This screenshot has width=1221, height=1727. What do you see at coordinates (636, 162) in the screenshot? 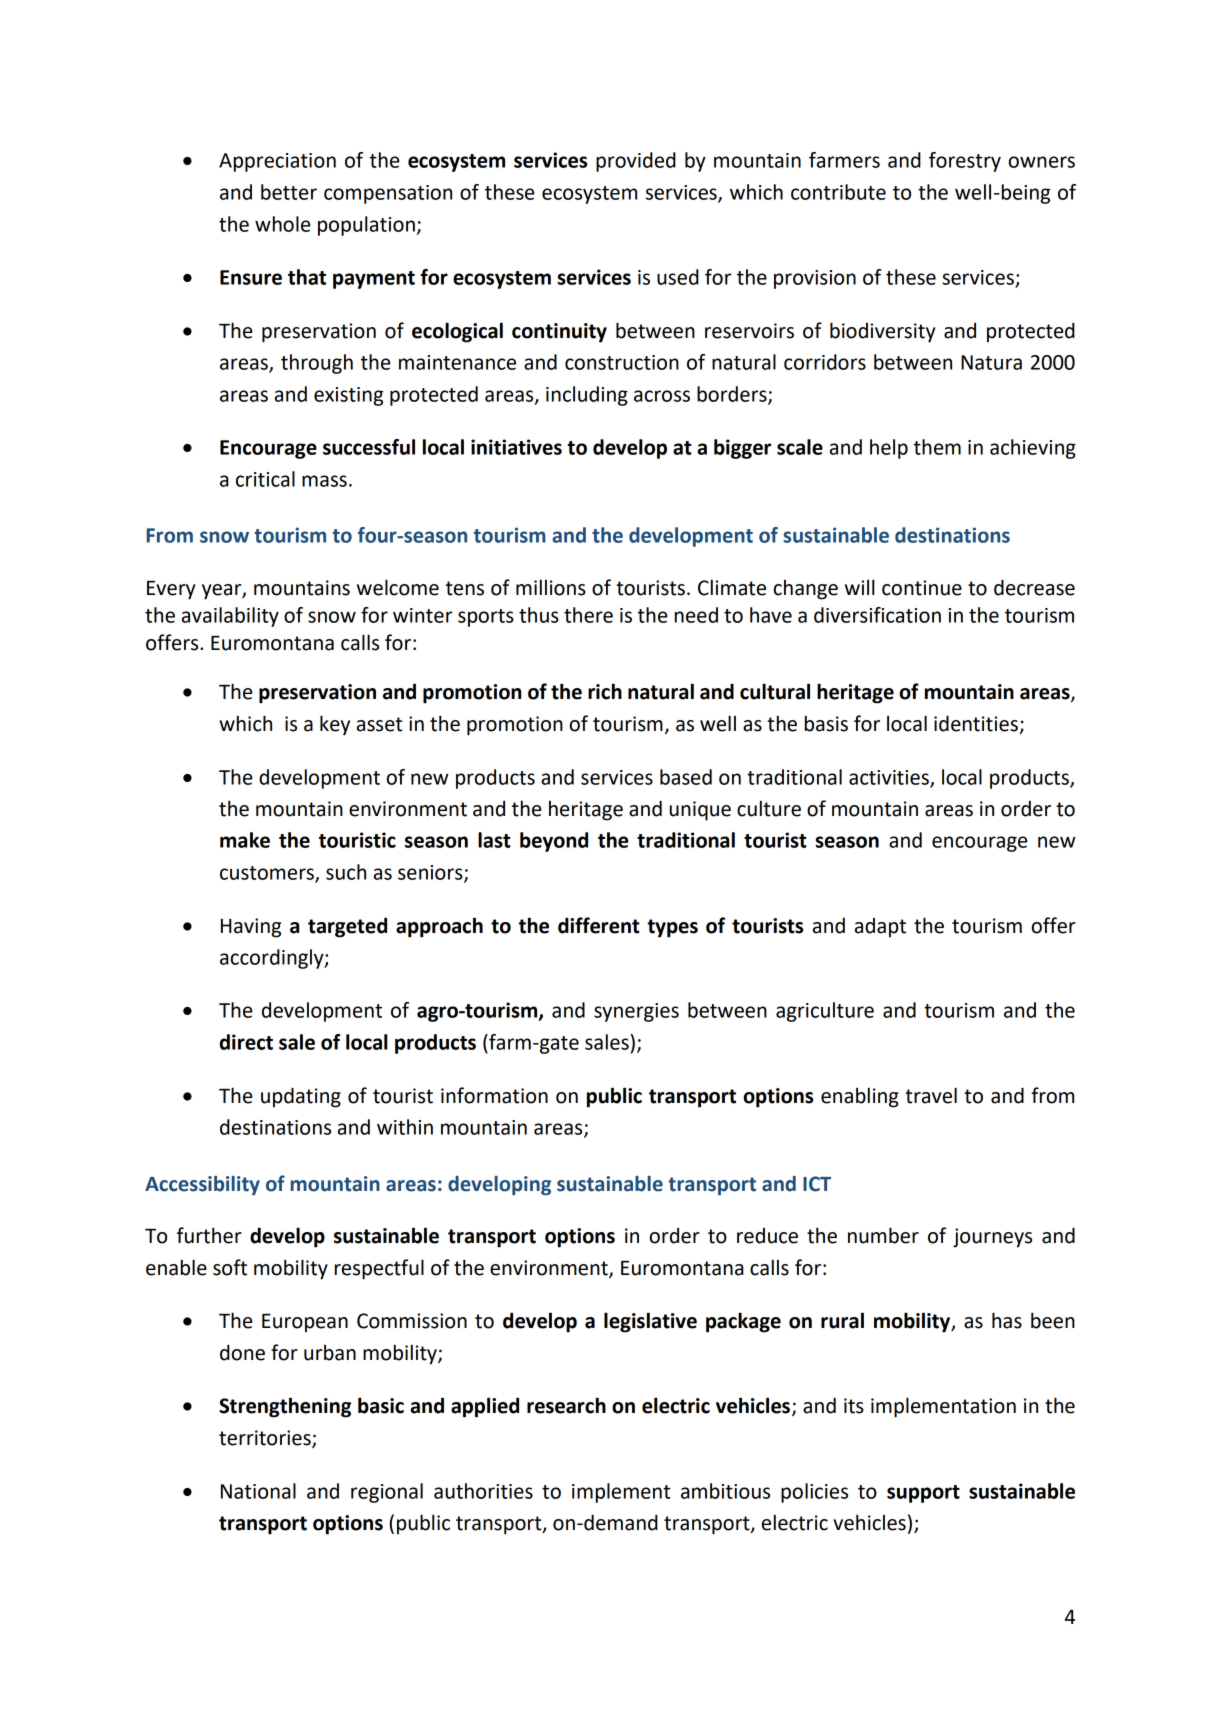
I see `provided` at bounding box center [636, 162].
